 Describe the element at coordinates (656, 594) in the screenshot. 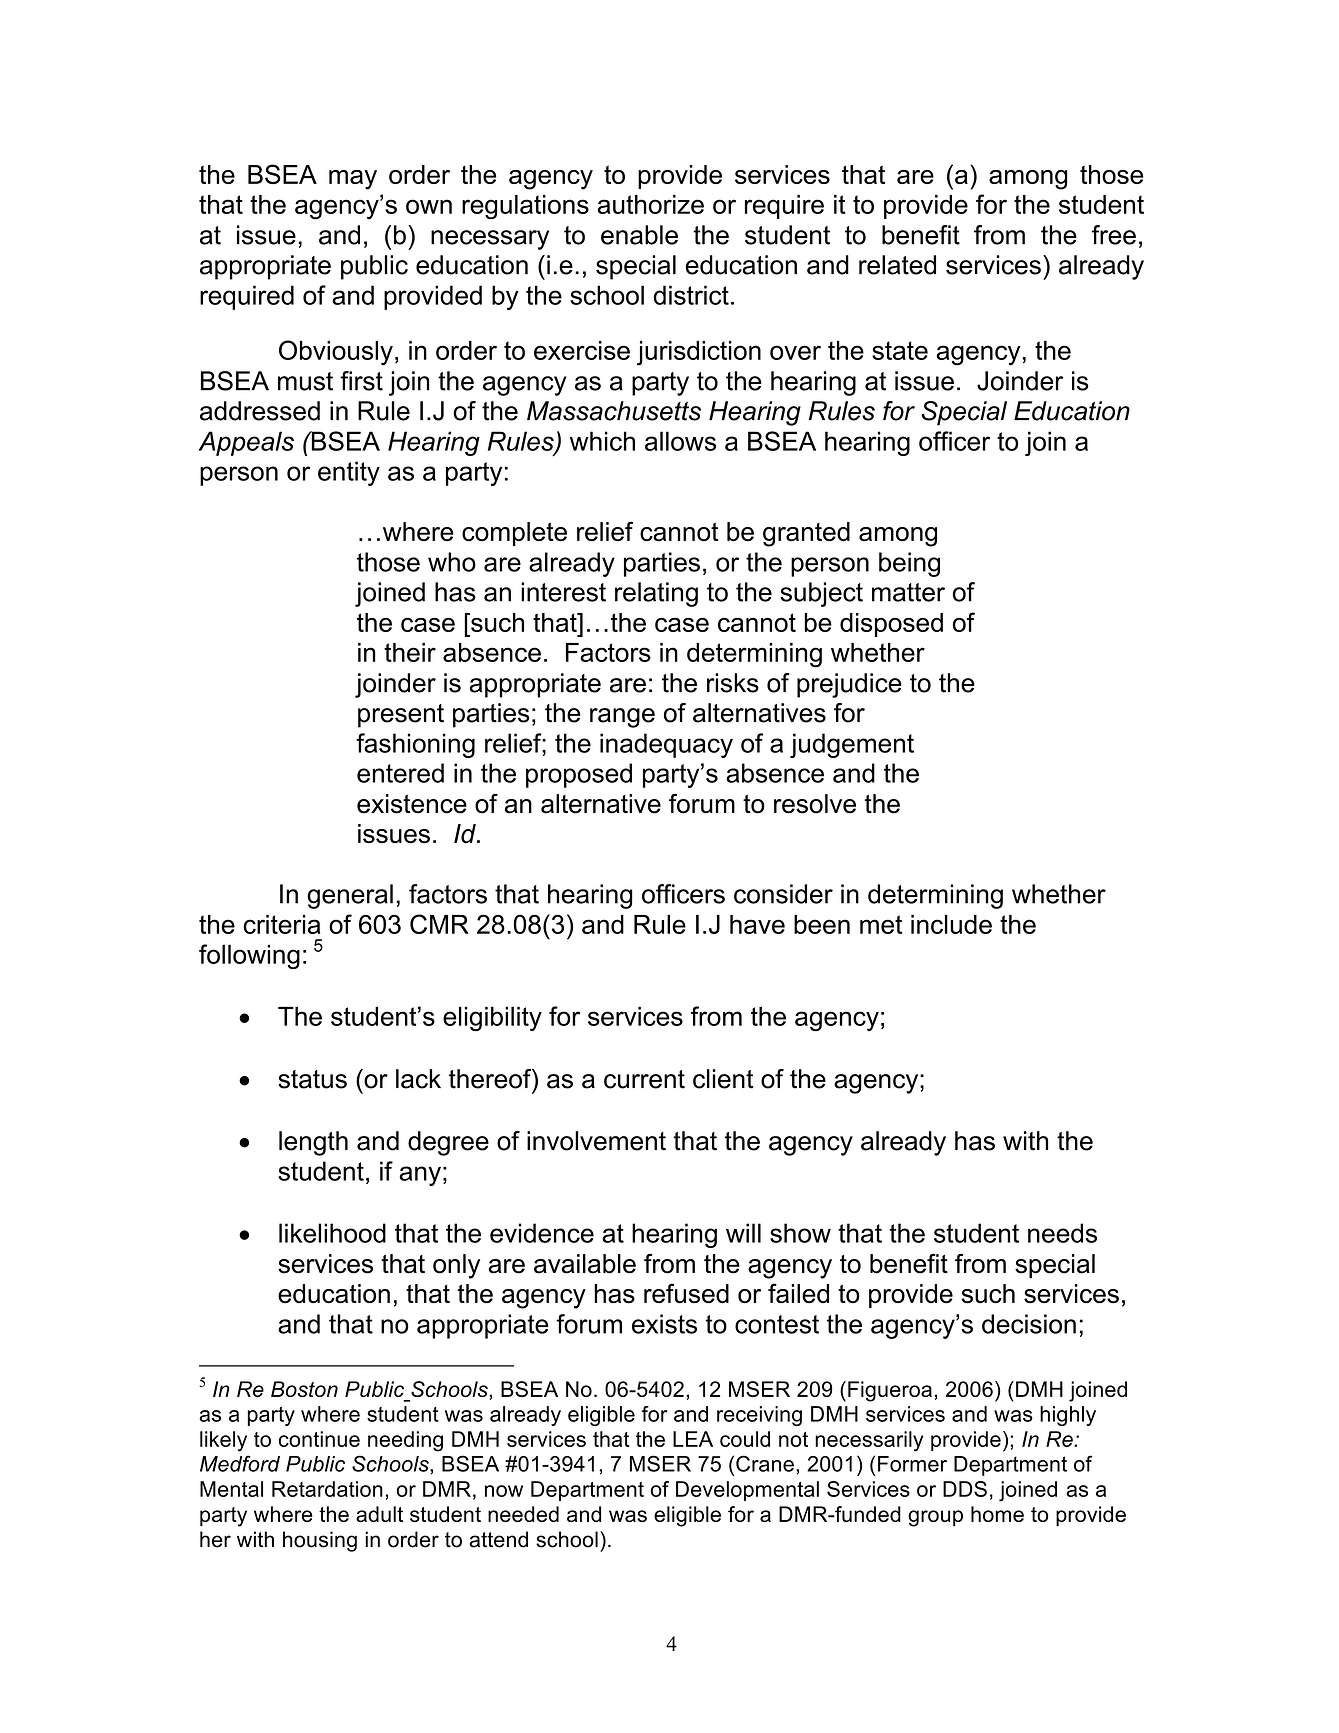

I see `relating` at that location.
